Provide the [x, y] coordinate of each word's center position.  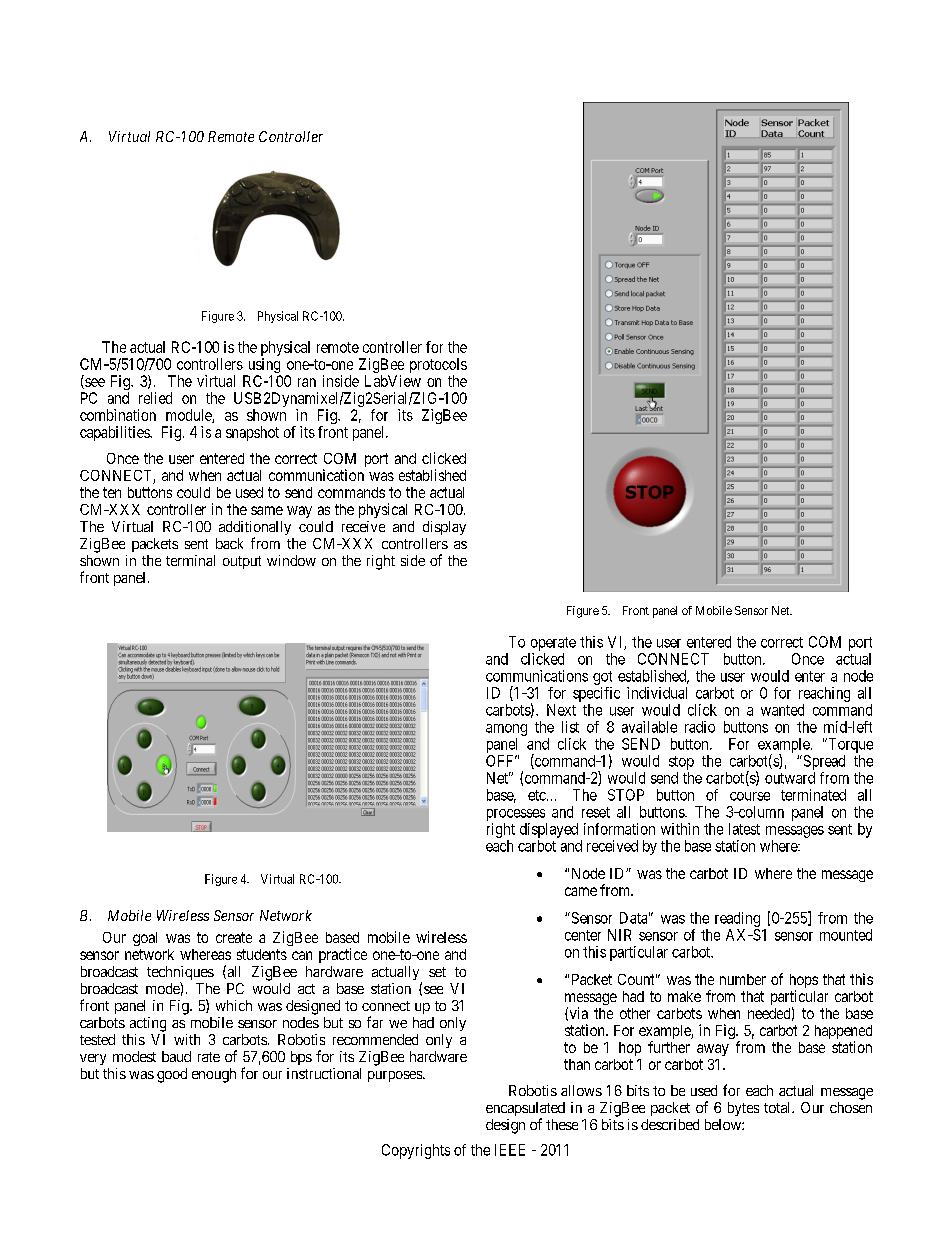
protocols [438, 367]
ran [307, 382]
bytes [743, 1109]
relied [155, 398]
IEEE [510, 1150]
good [172, 1075]
